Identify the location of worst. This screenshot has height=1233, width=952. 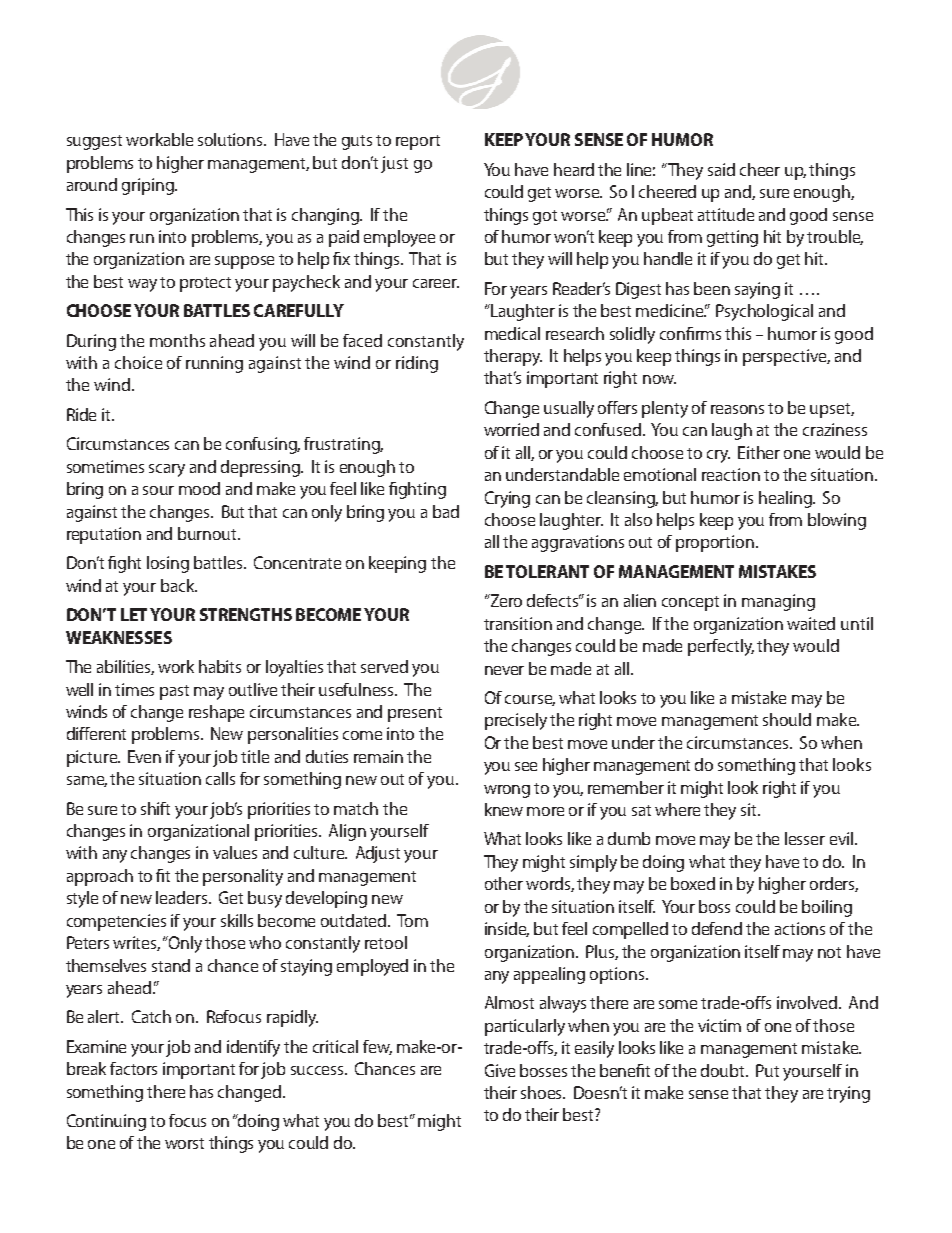
(184, 1143).
